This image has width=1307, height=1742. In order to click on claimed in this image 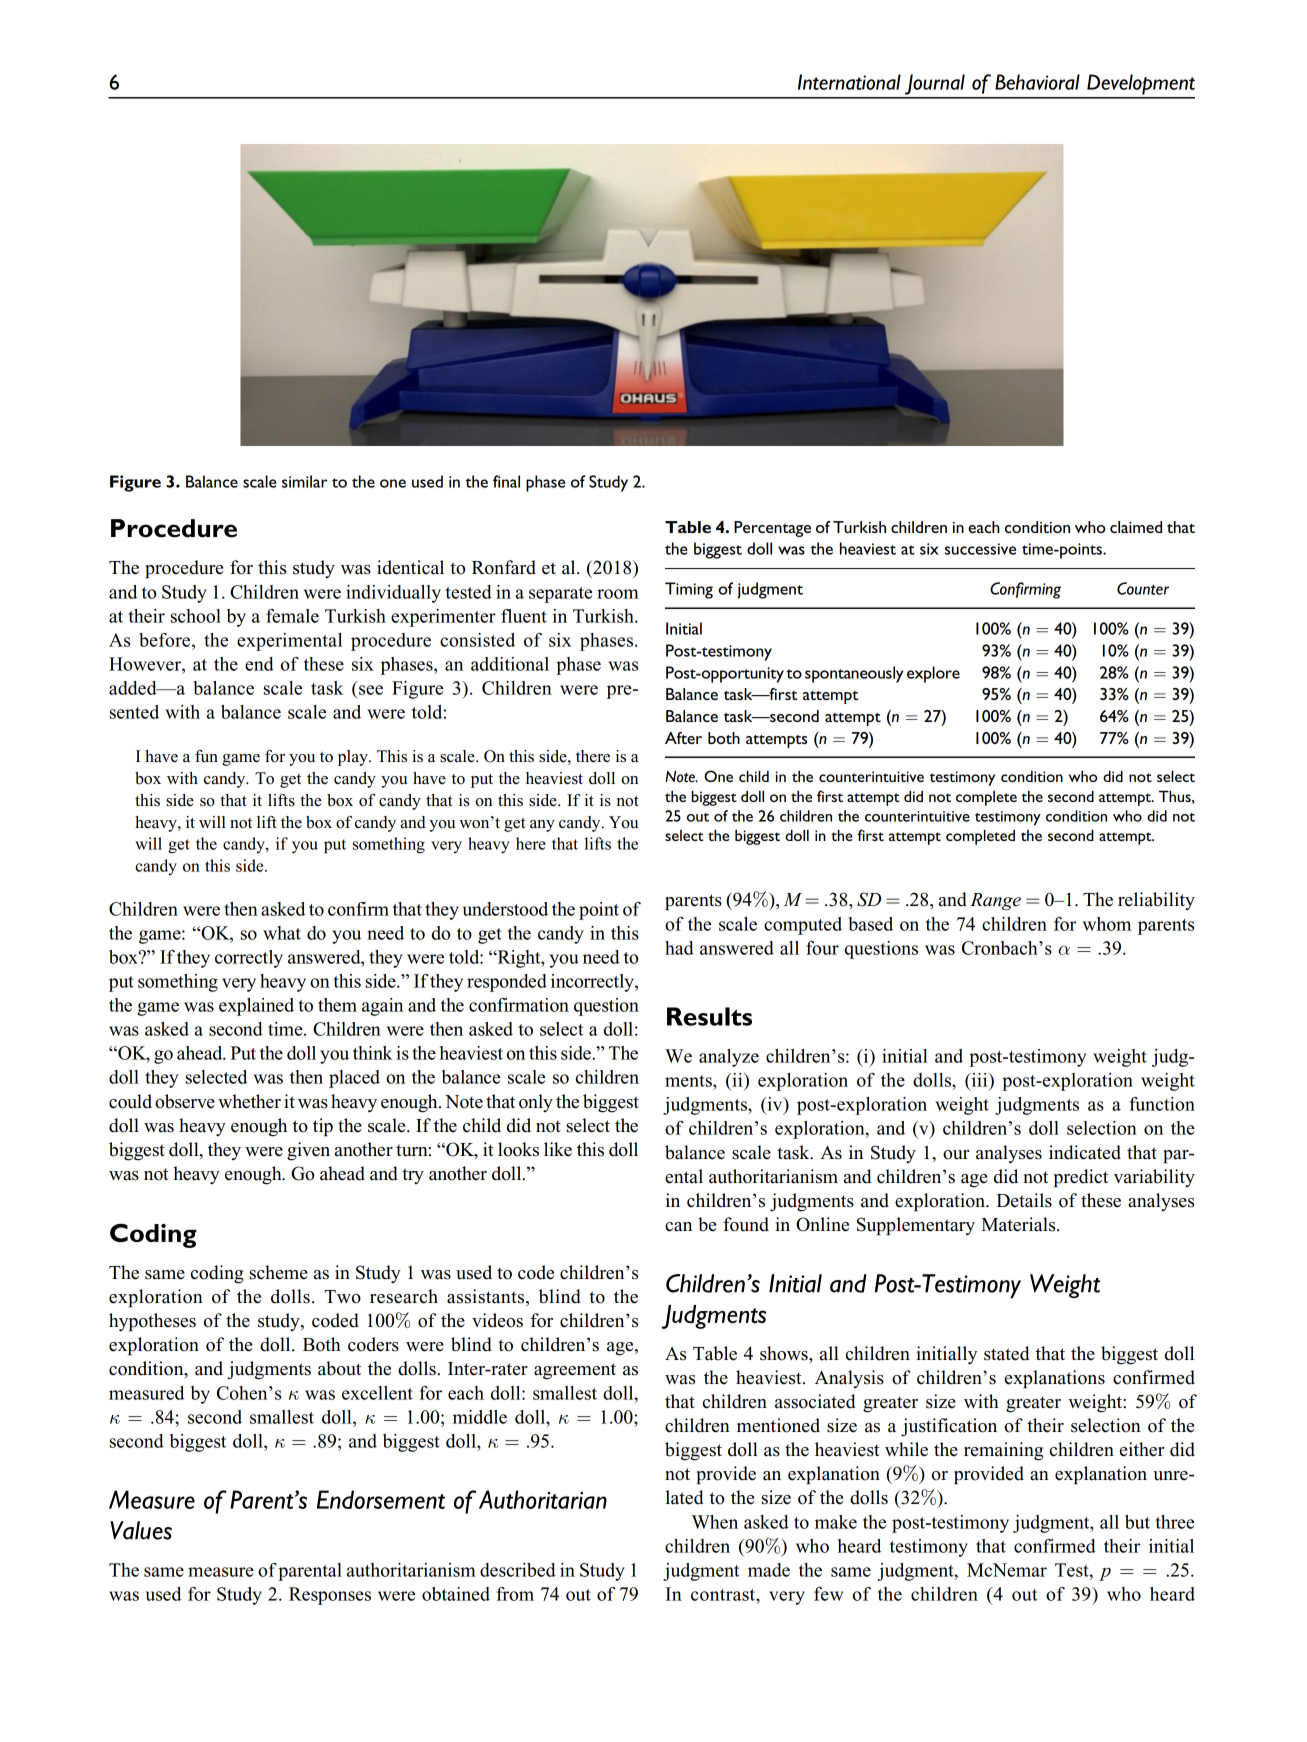, I will do `click(1136, 527)`.
